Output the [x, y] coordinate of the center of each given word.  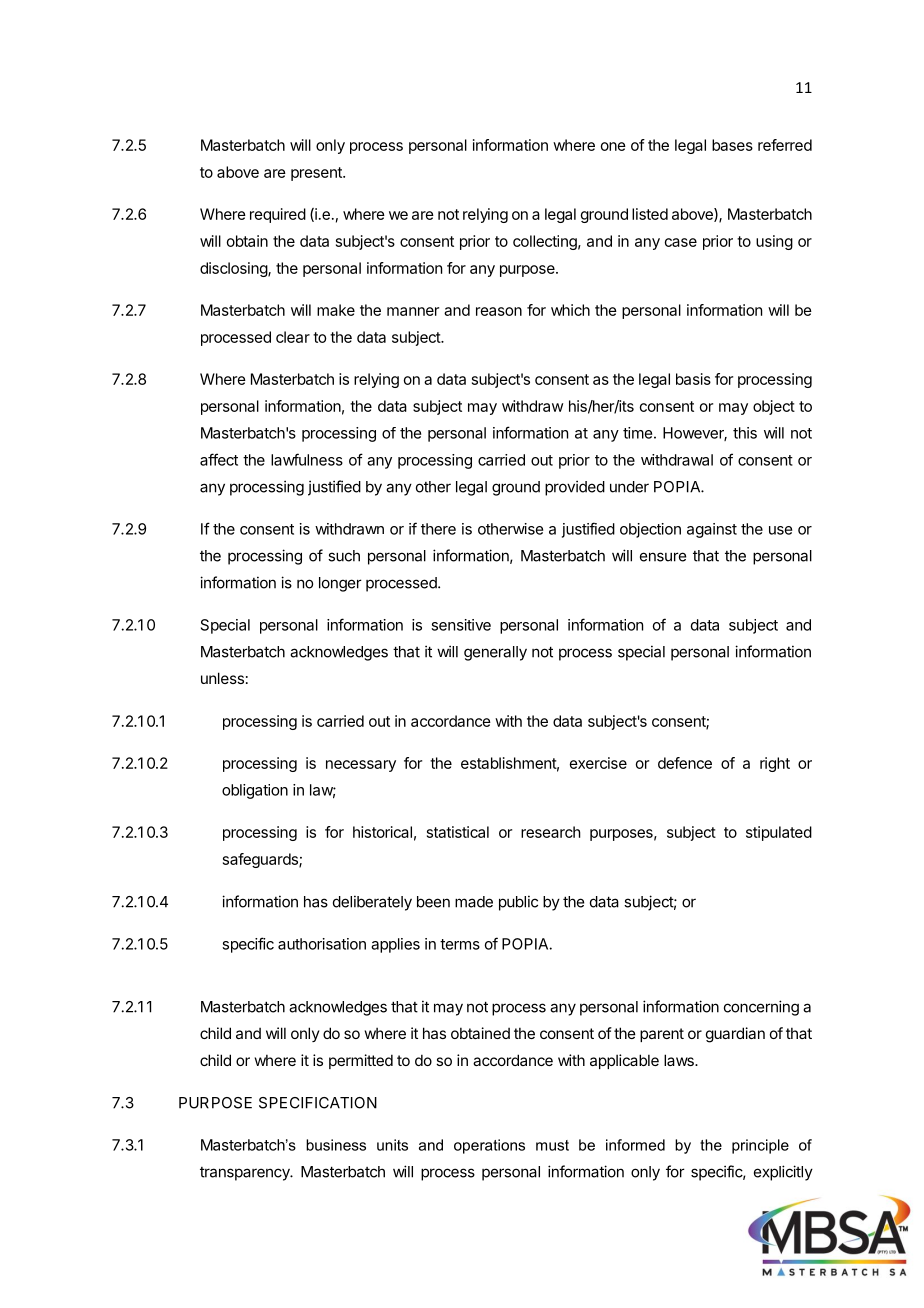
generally [495, 653]
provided [575, 488]
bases [732, 145]
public [518, 903]
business [336, 1145]
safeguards [261, 860]
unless [222, 678]
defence [685, 763]
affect [219, 459]
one [613, 146]
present [317, 174]
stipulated [779, 833]
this [745, 433]
